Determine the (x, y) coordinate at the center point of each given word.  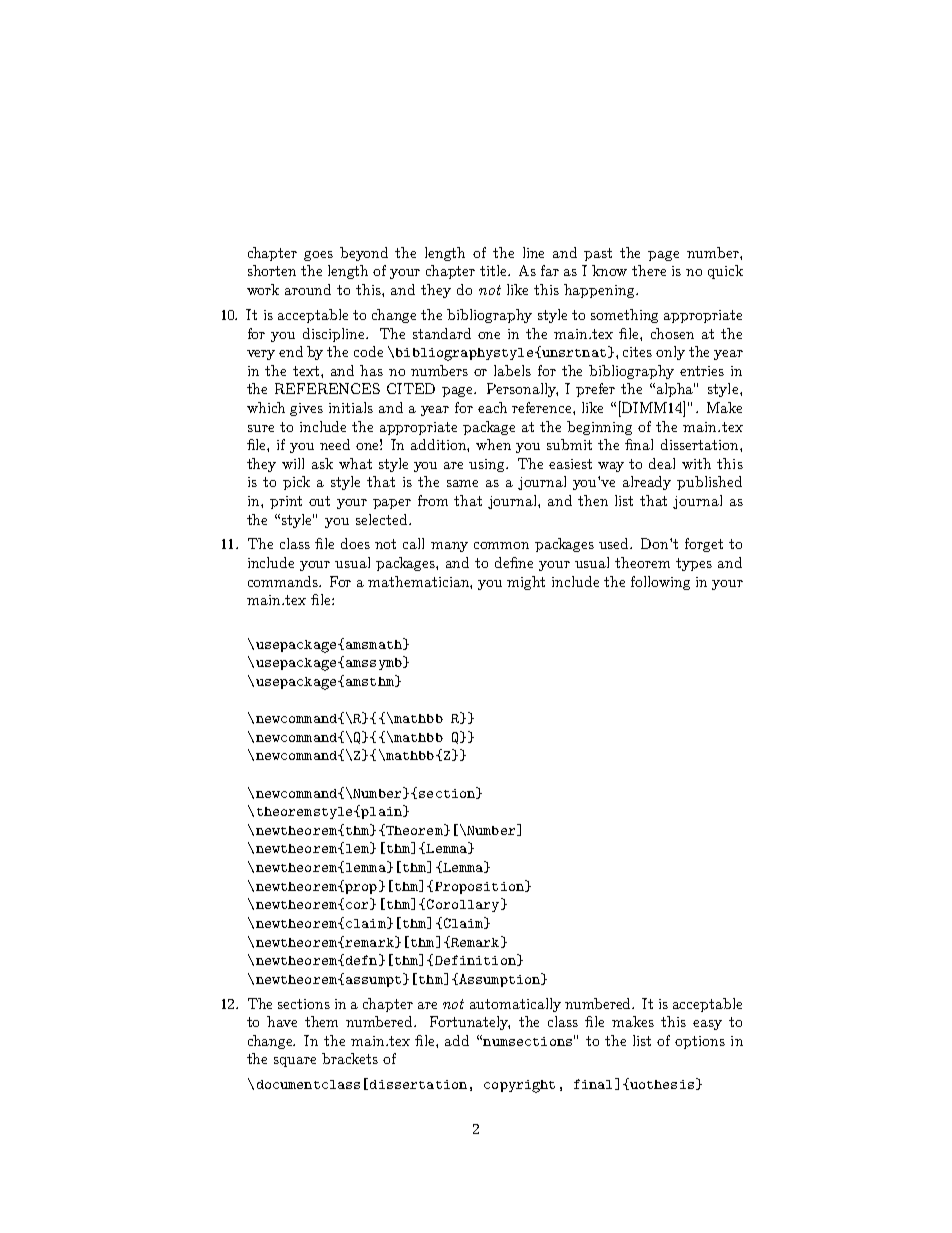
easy (707, 1025)
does (355, 543)
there (649, 270)
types (694, 564)
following (660, 583)
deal (662, 463)
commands (284, 581)
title (495, 270)
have (282, 1021)
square (295, 1062)
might (526, 583)
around (308, 289)
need (335, 444)
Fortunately (470, 1023)
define (514, 562)
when (493, 444)
